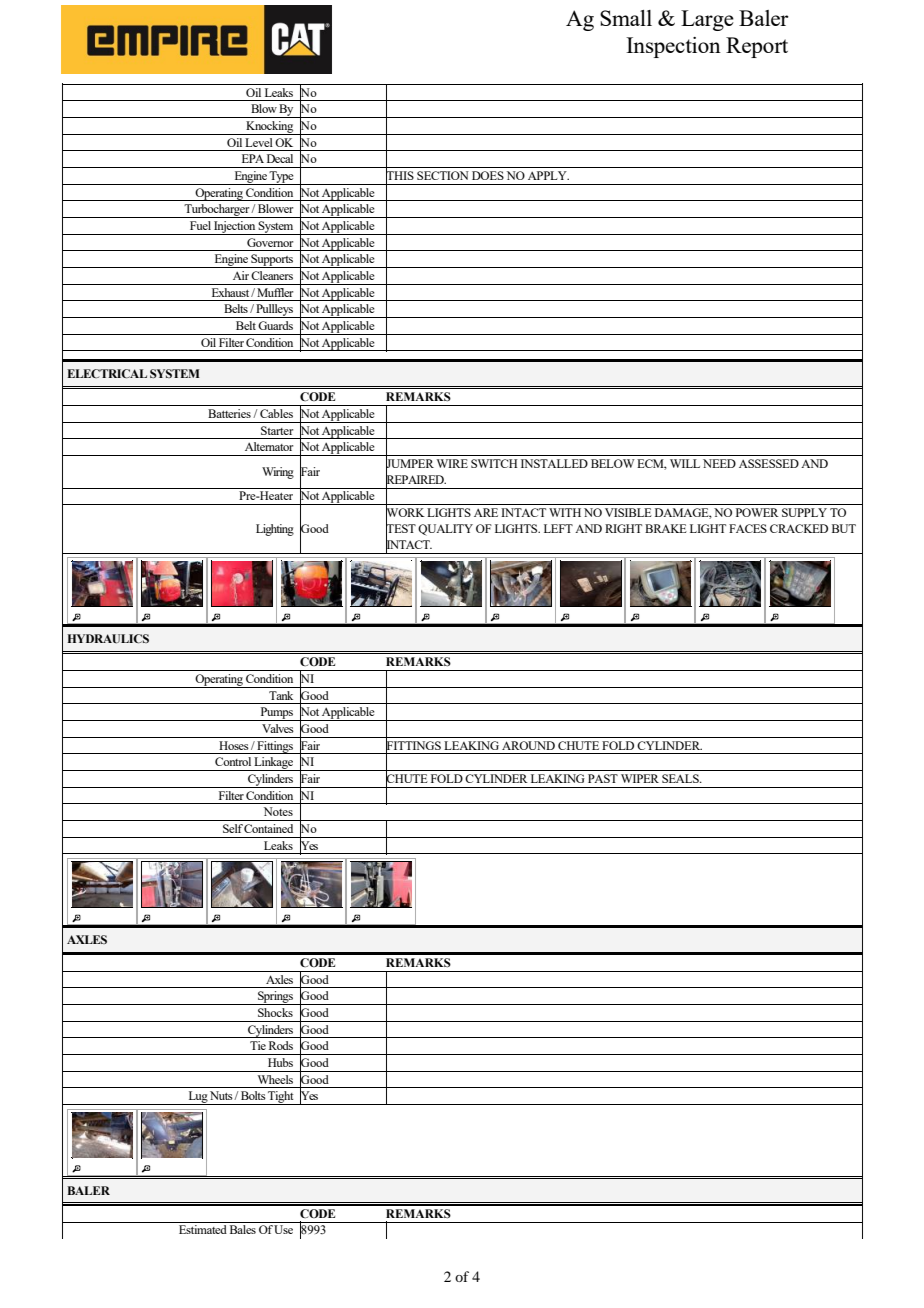 This page has width=924, height=1308. What do you see at coordinates (486, 512) in the page?
I see `ARE` at bounding box center [486, 512].
